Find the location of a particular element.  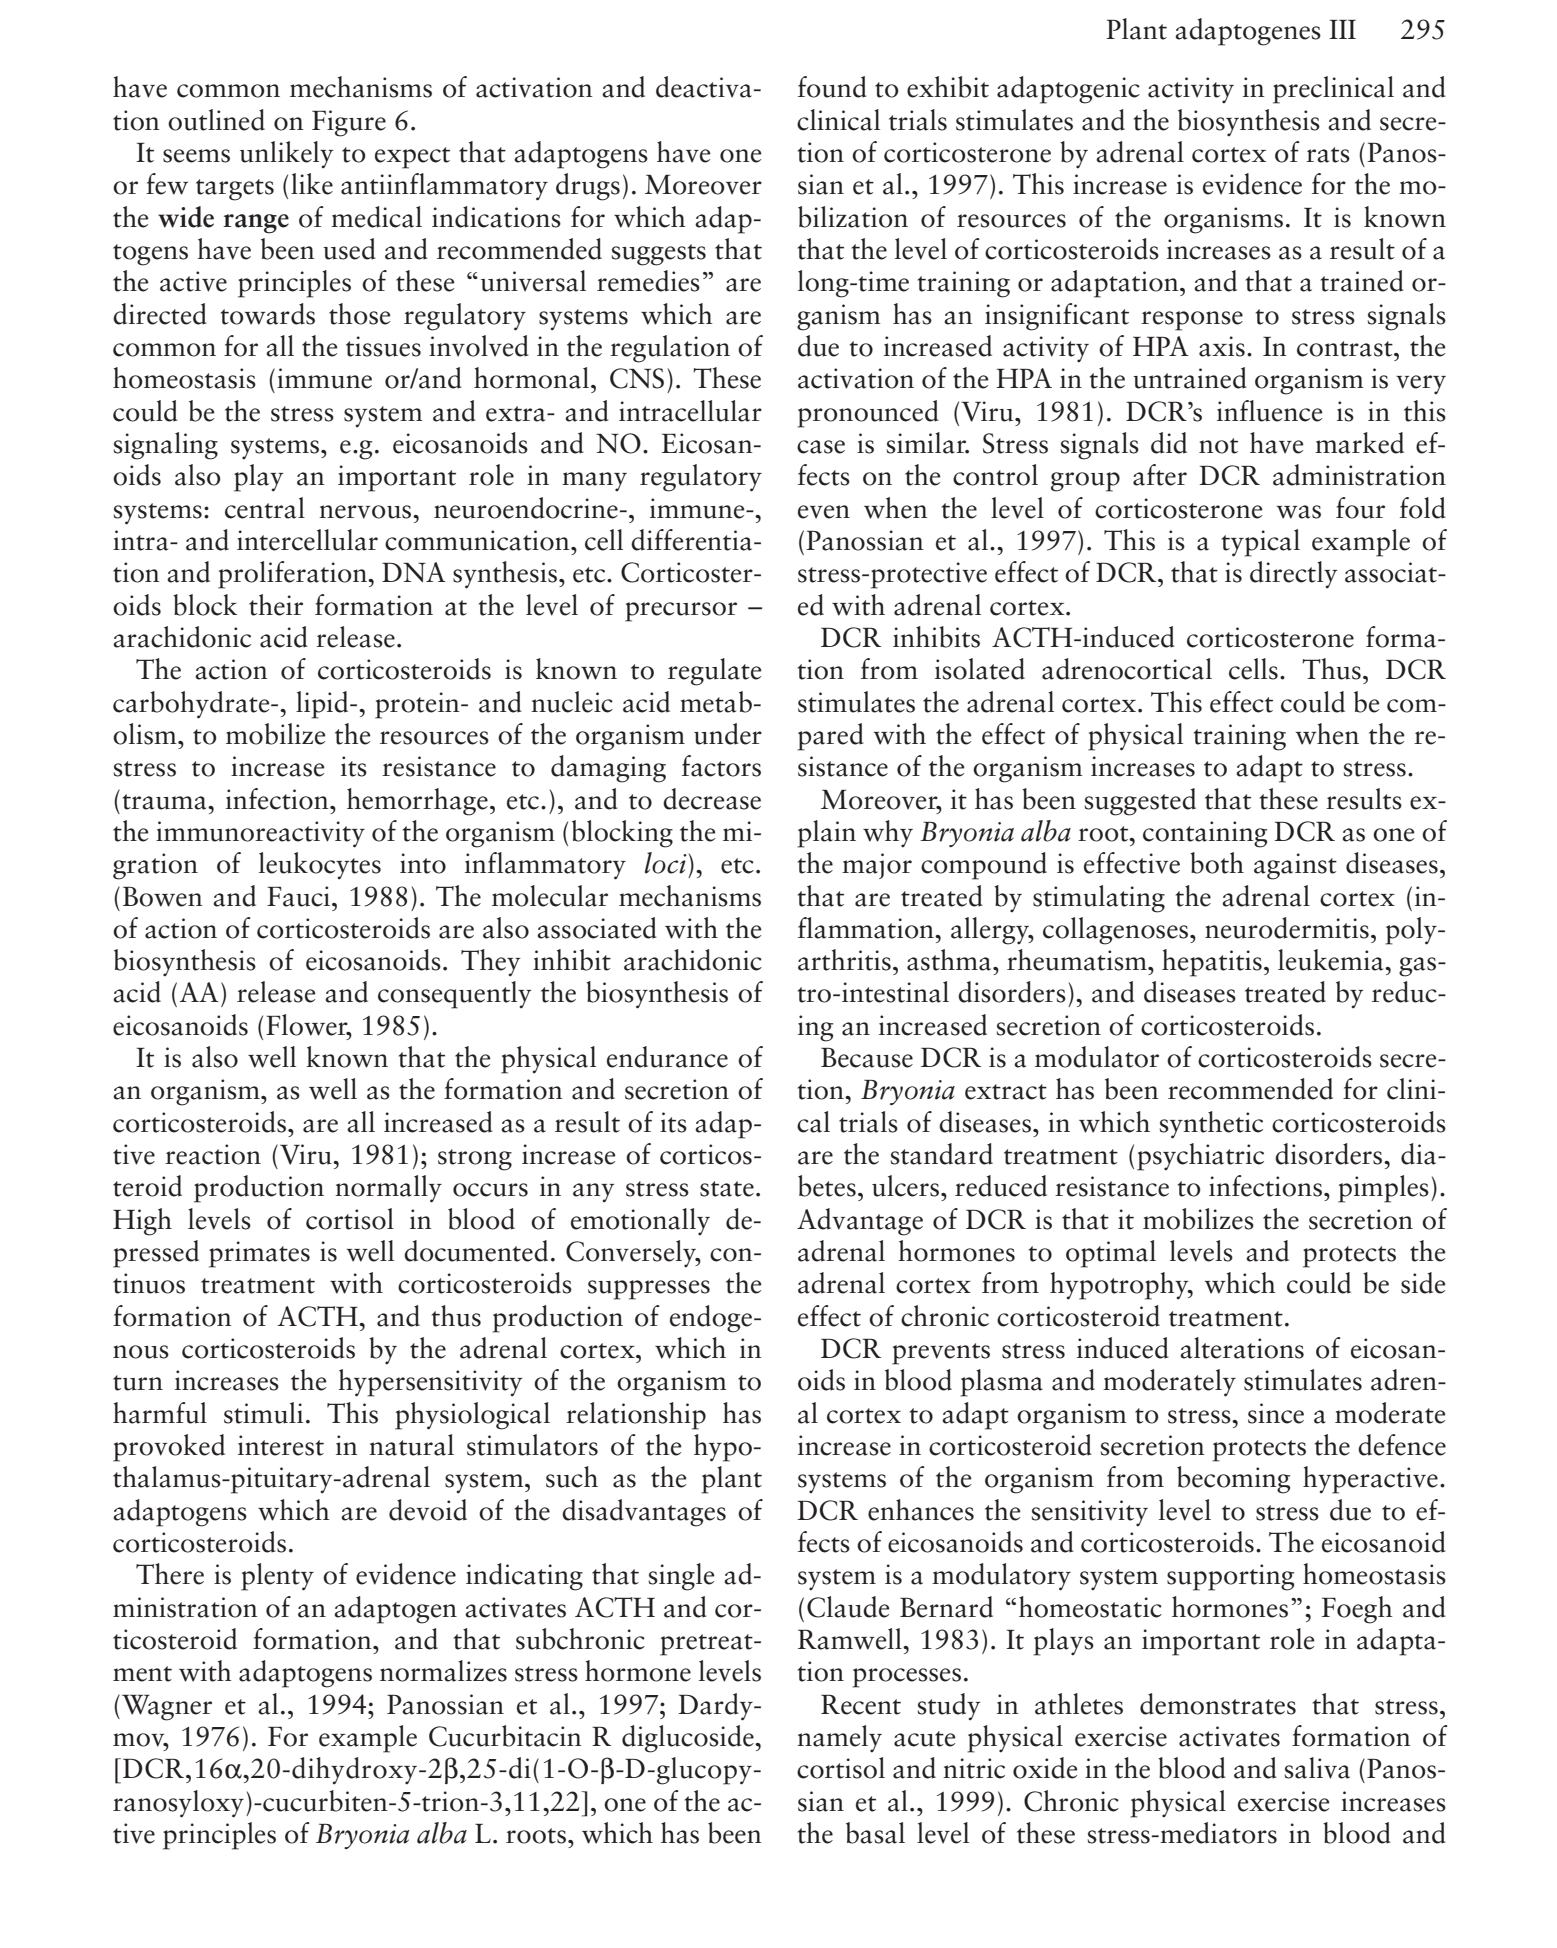

Wagner is located at coordinates (167, 1708).
